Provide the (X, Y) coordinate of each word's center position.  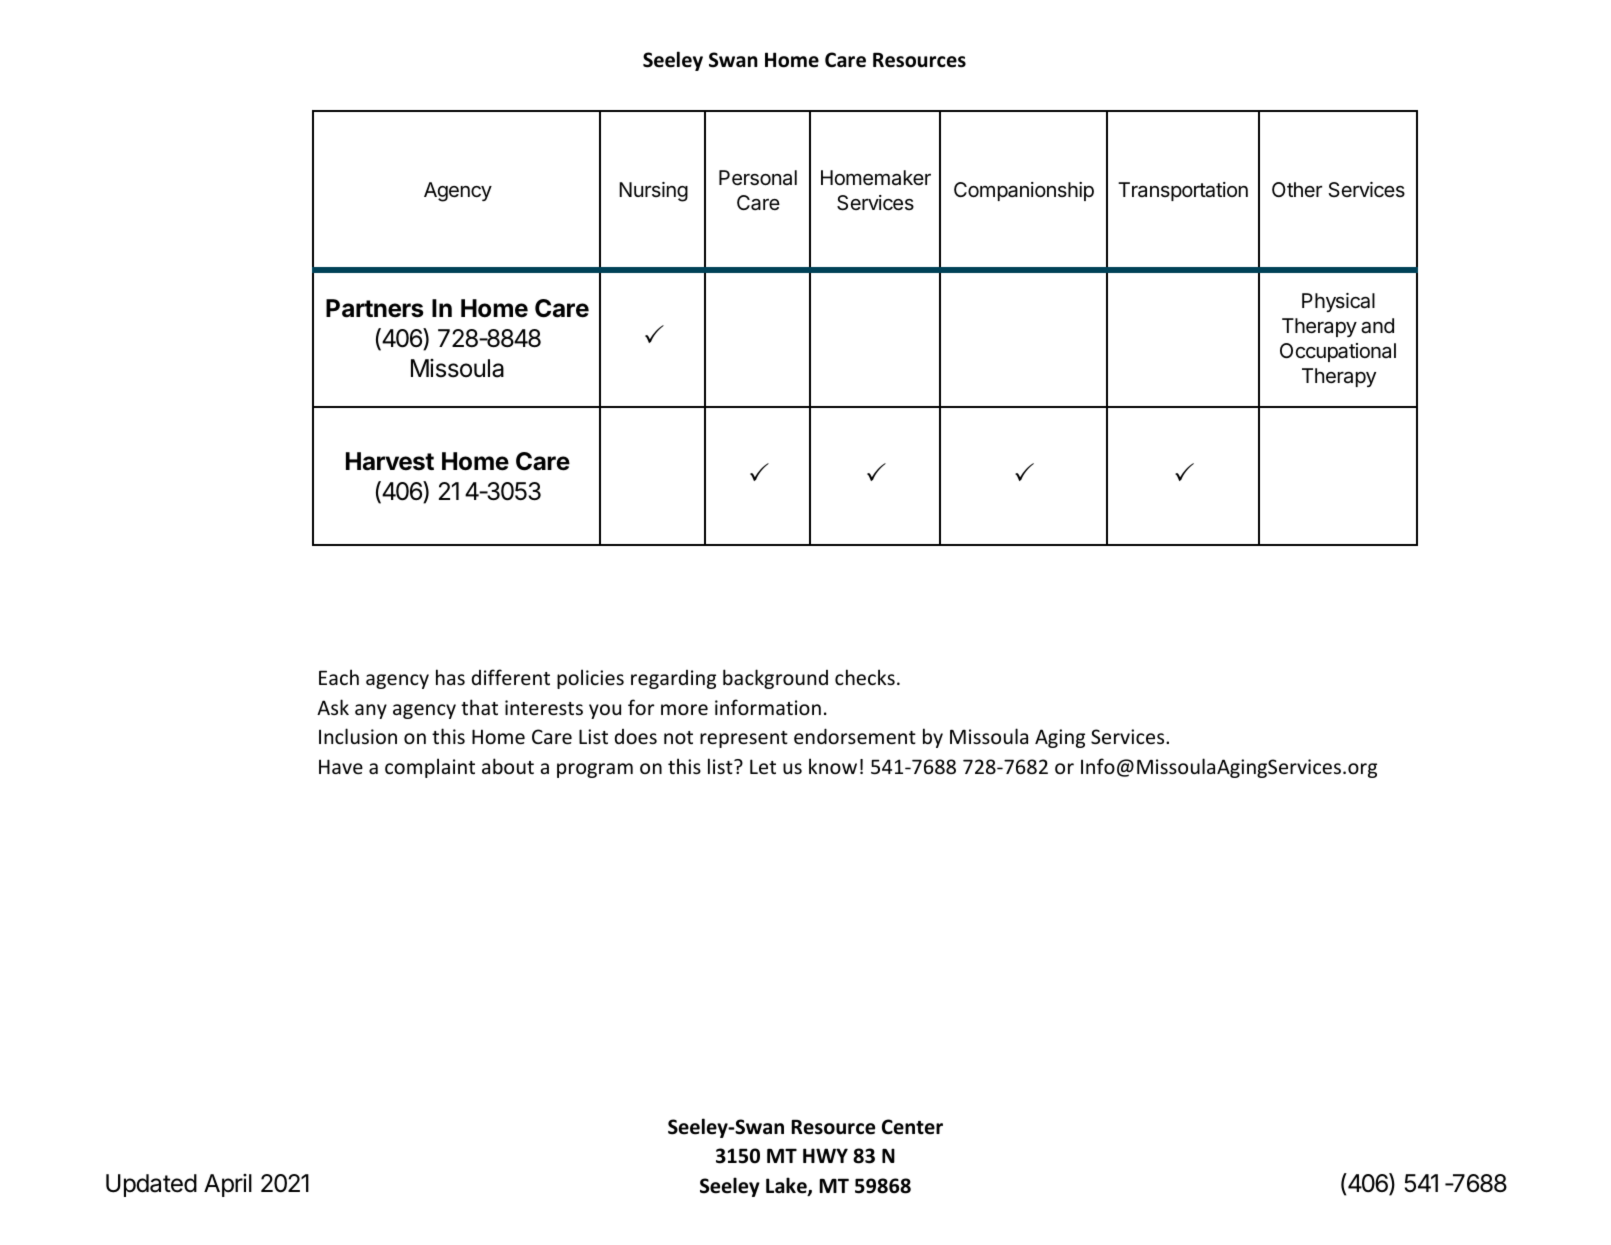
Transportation (1183, 191)
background (775, 679)
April (228, 1185)
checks (865, 677)
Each (339, 677)
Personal (758, 178)
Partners (375, 308)
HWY (825, 1155)
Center (912, 1127)
